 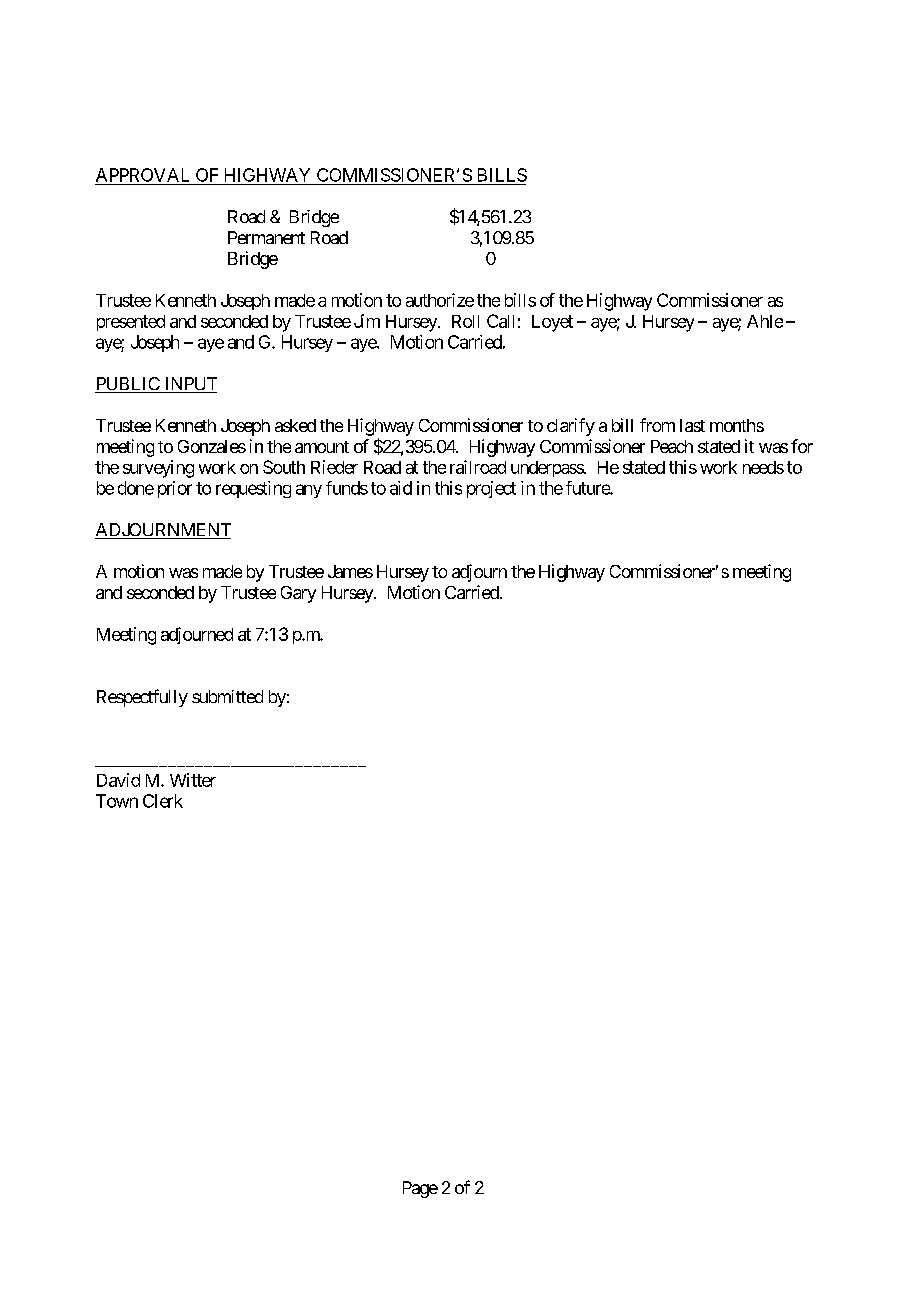 I want to click on submitted, so click(x=227, y=696).
